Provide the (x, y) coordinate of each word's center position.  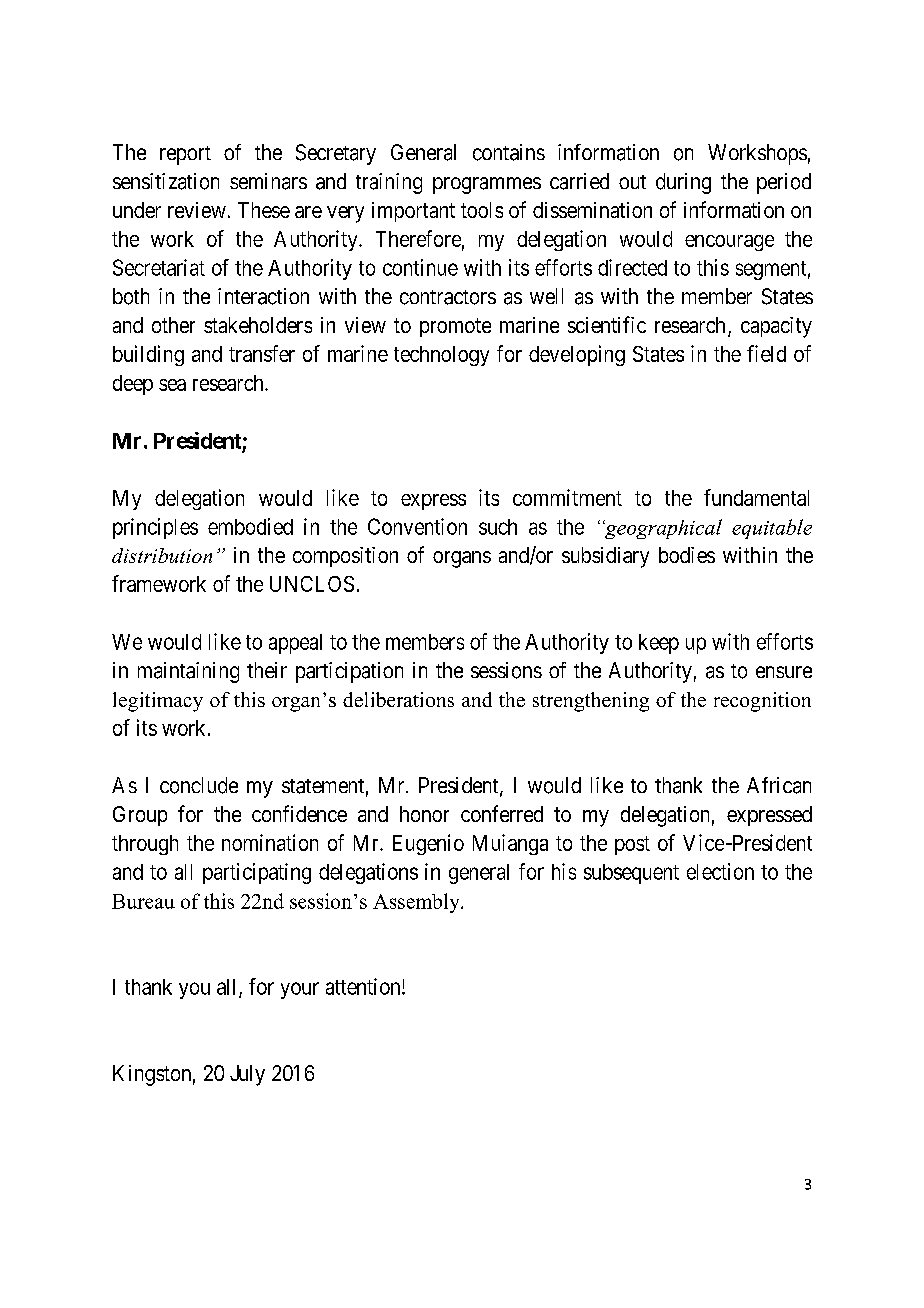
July (247, 1075)
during (683, 183)
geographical (662, 529)
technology (441, 356)
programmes (487, 185)
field (766, 353)
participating (257, 873)
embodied (250, 526)
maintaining (188, 672)
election (720, 871)
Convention (417, 526)
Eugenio (428, 844)
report (185, 155)
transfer (262, 353)
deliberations (398, 699)
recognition (762, 702)
